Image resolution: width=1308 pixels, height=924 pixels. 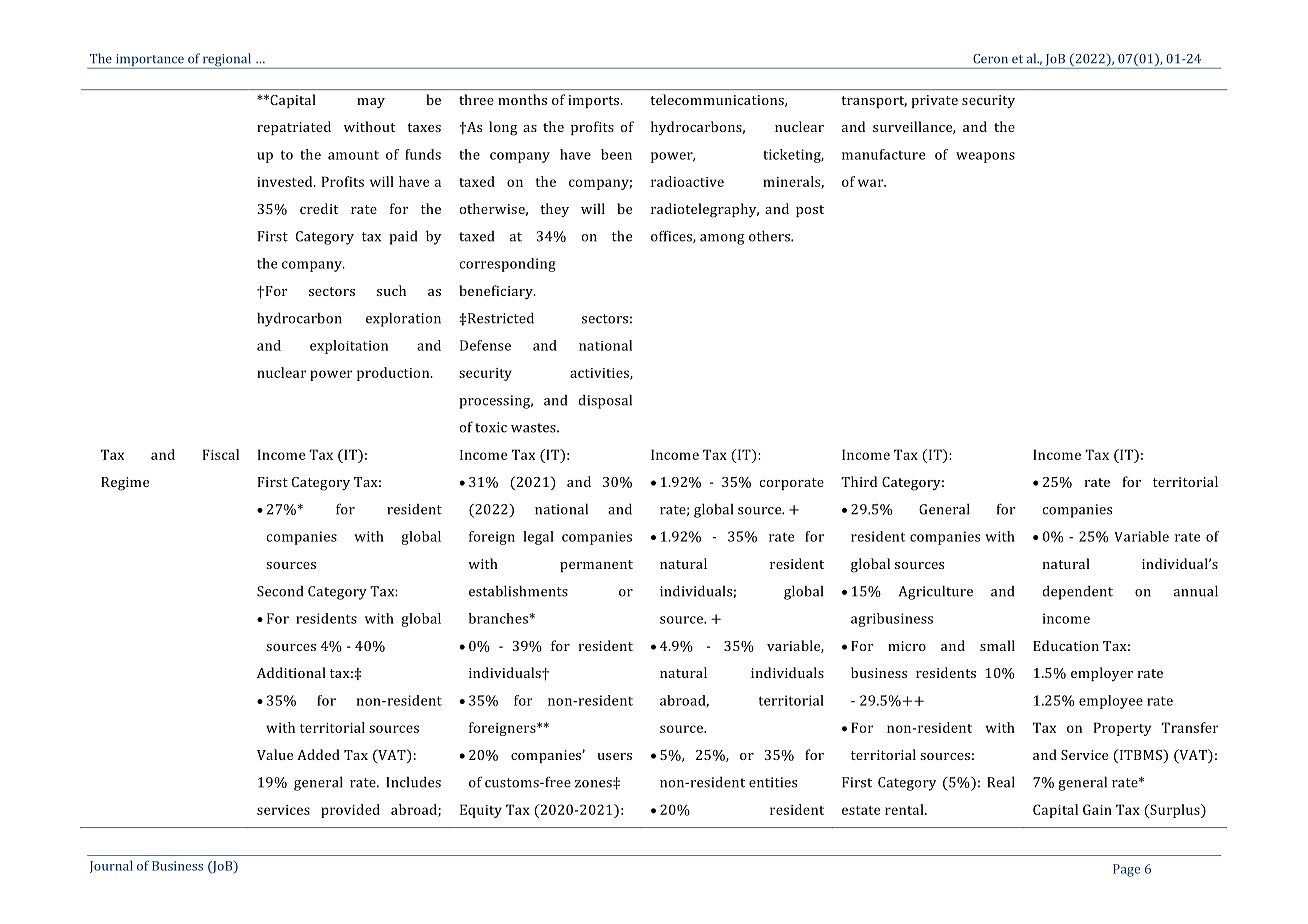 What do you see at coordinates (349, 347) in the screenshot?
I see `exploitation` at bounding box center [349, 347].
